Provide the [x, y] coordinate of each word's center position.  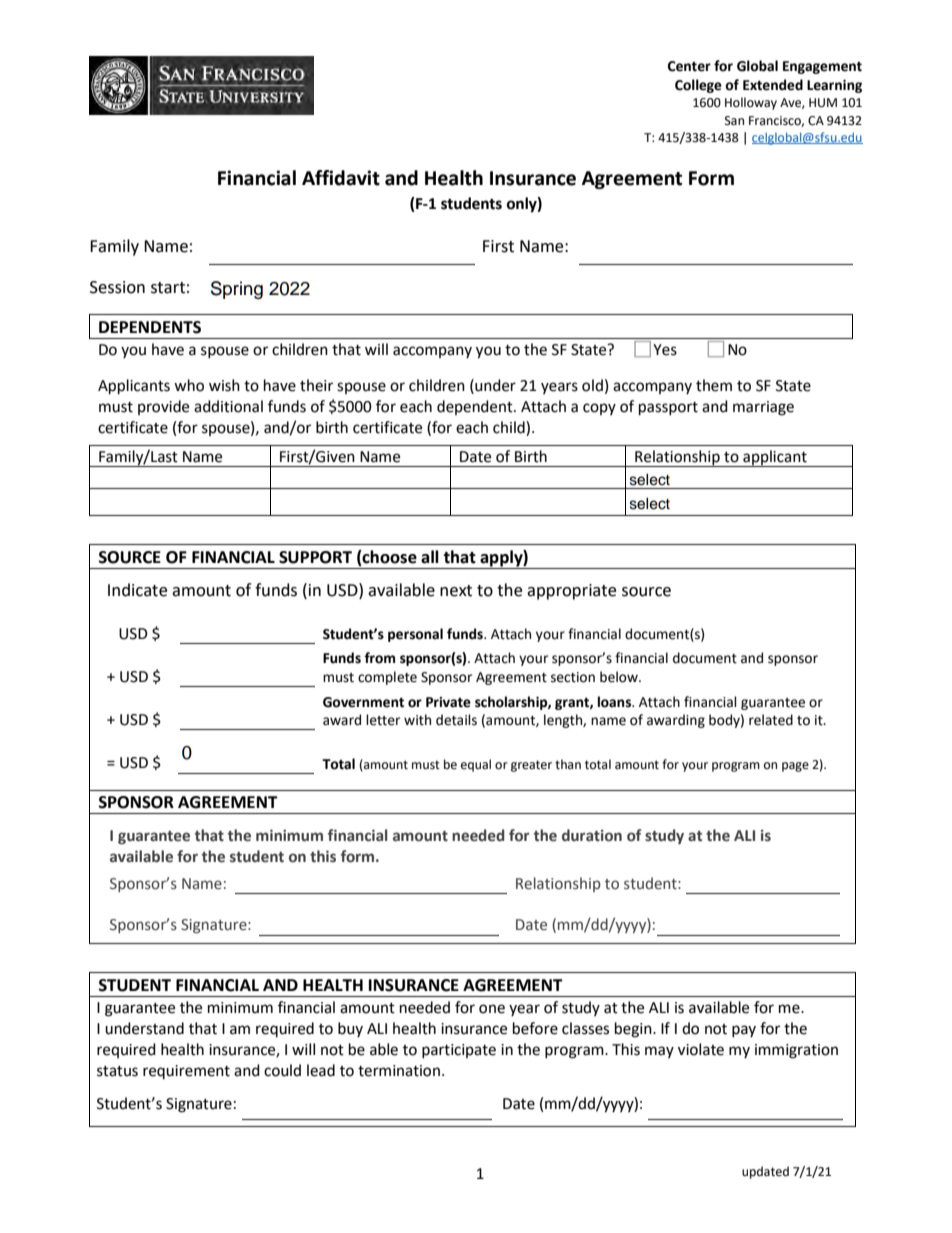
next [456, 591]
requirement [186, 1072]
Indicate [137, 590]
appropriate [571, 592]
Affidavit [341, 178]
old [592, 385]
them [714, 385]
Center [689, 66]
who [189, 385]
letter [383, 720]
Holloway [751, 103]
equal [476, 765]
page [795, 767]
